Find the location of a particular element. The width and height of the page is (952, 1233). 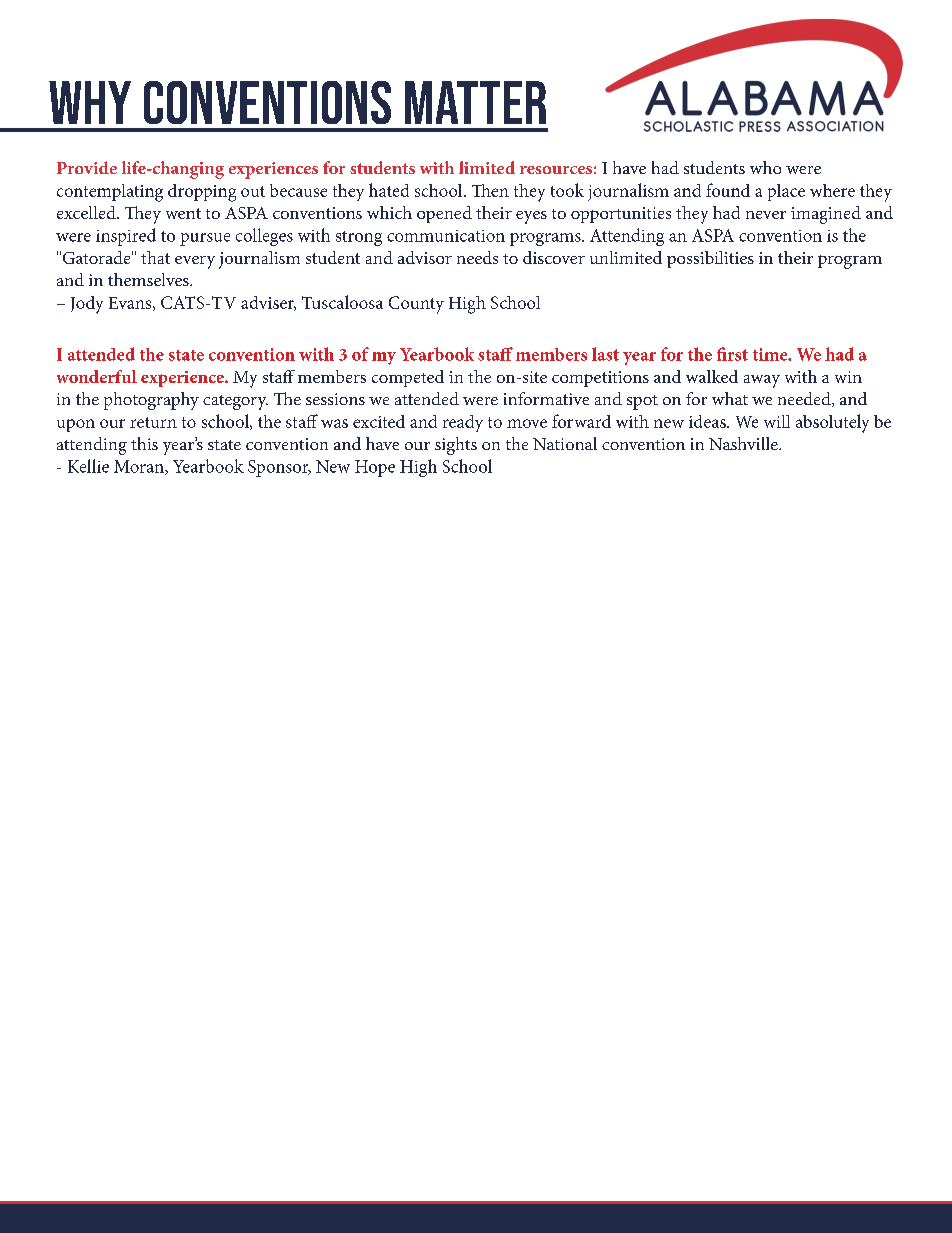

matter is located at coordinates (475, 102).
